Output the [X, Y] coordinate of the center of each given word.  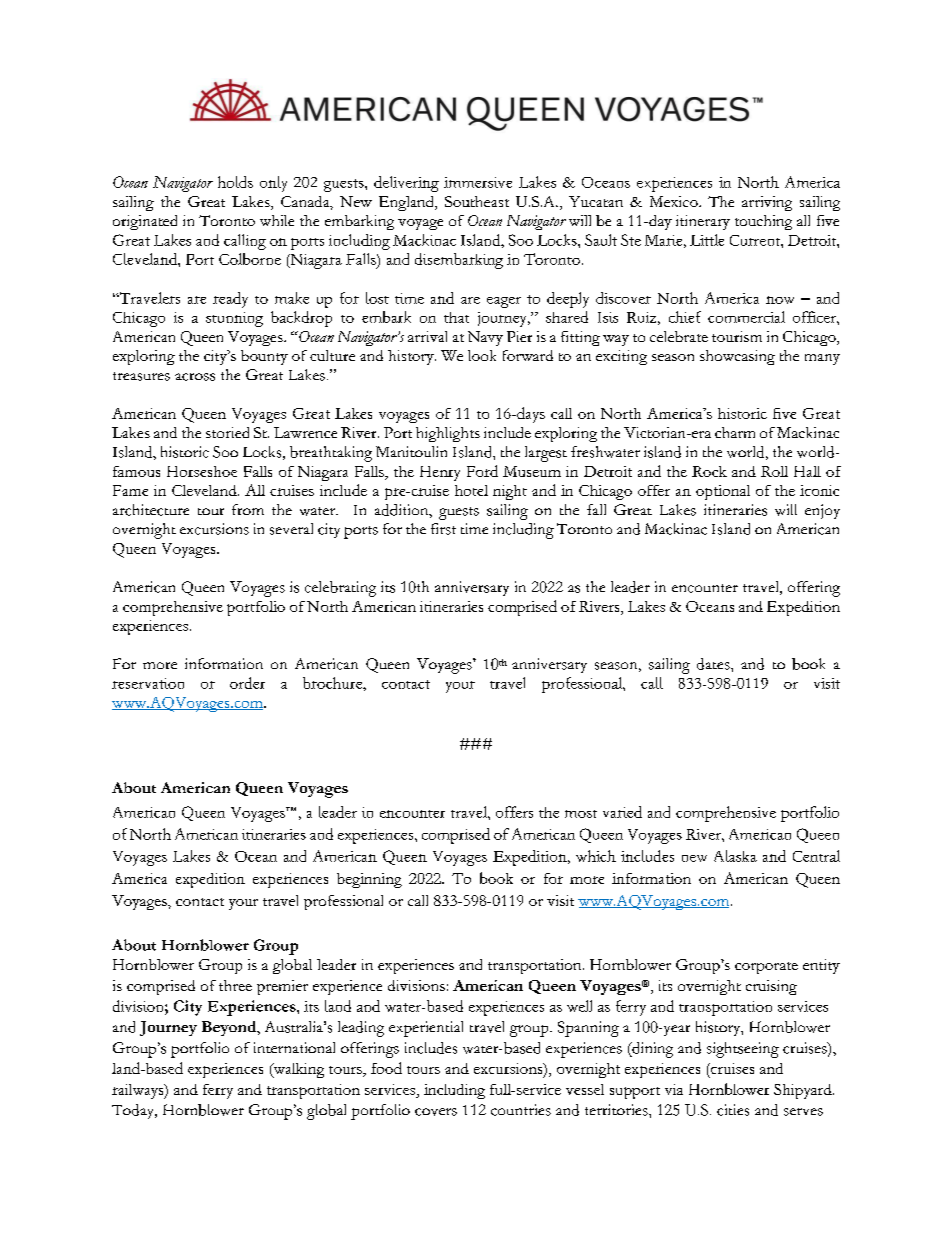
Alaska [735, 856]
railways [139, 1091]
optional [723, 492]
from [248, 509]
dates [714, 664]
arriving [767, 203]
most [581, 814]
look [482, 355]
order [247, 683]
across [195, 377]
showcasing [737, 357]
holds [235, 182]
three [235, 985]
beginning [369, 880]
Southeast [477, 201]
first [443, 529]
